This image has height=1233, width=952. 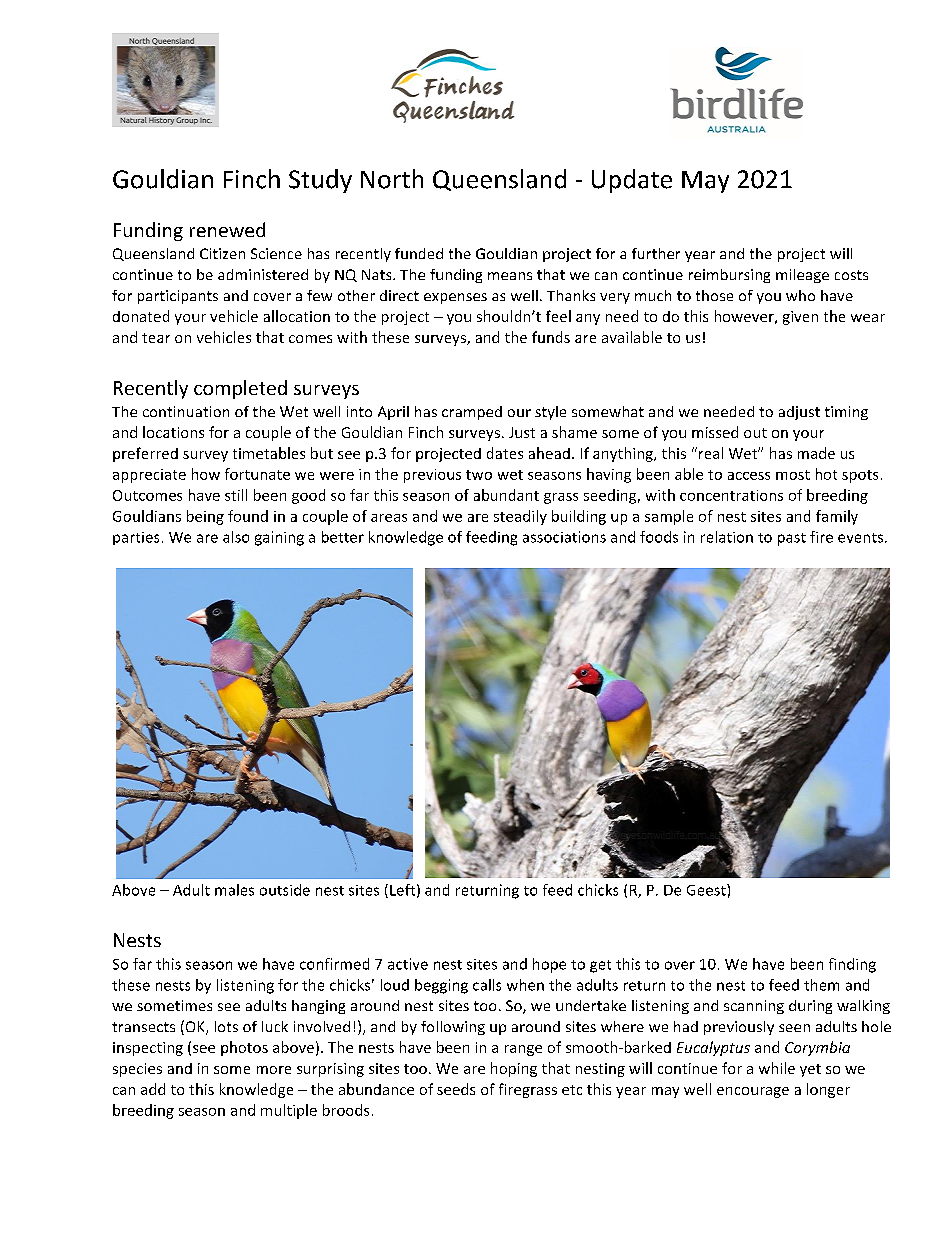 I want to click on cramped, so click(x=472, y=413).
